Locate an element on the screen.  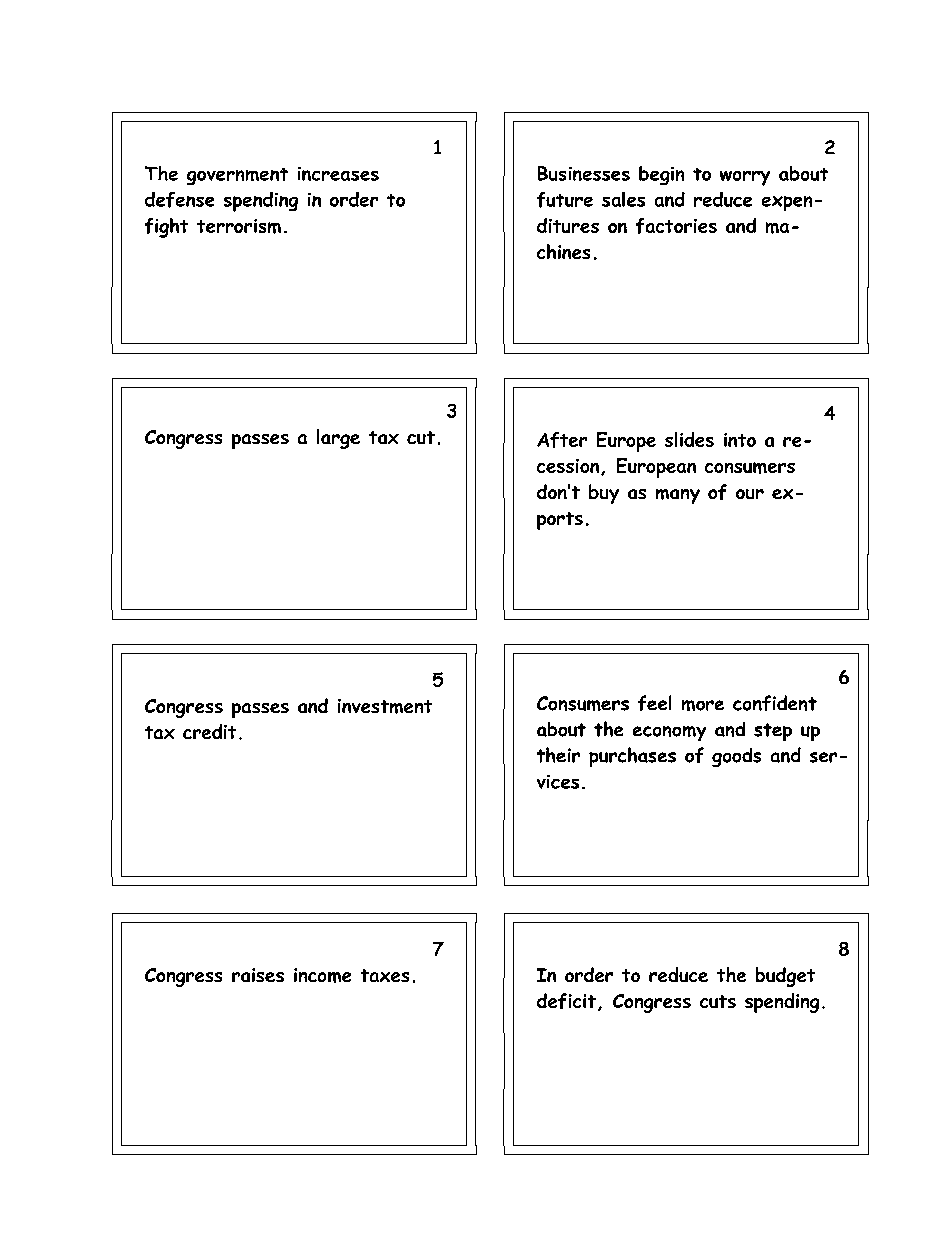
government is located at coordinates (237, 176).
